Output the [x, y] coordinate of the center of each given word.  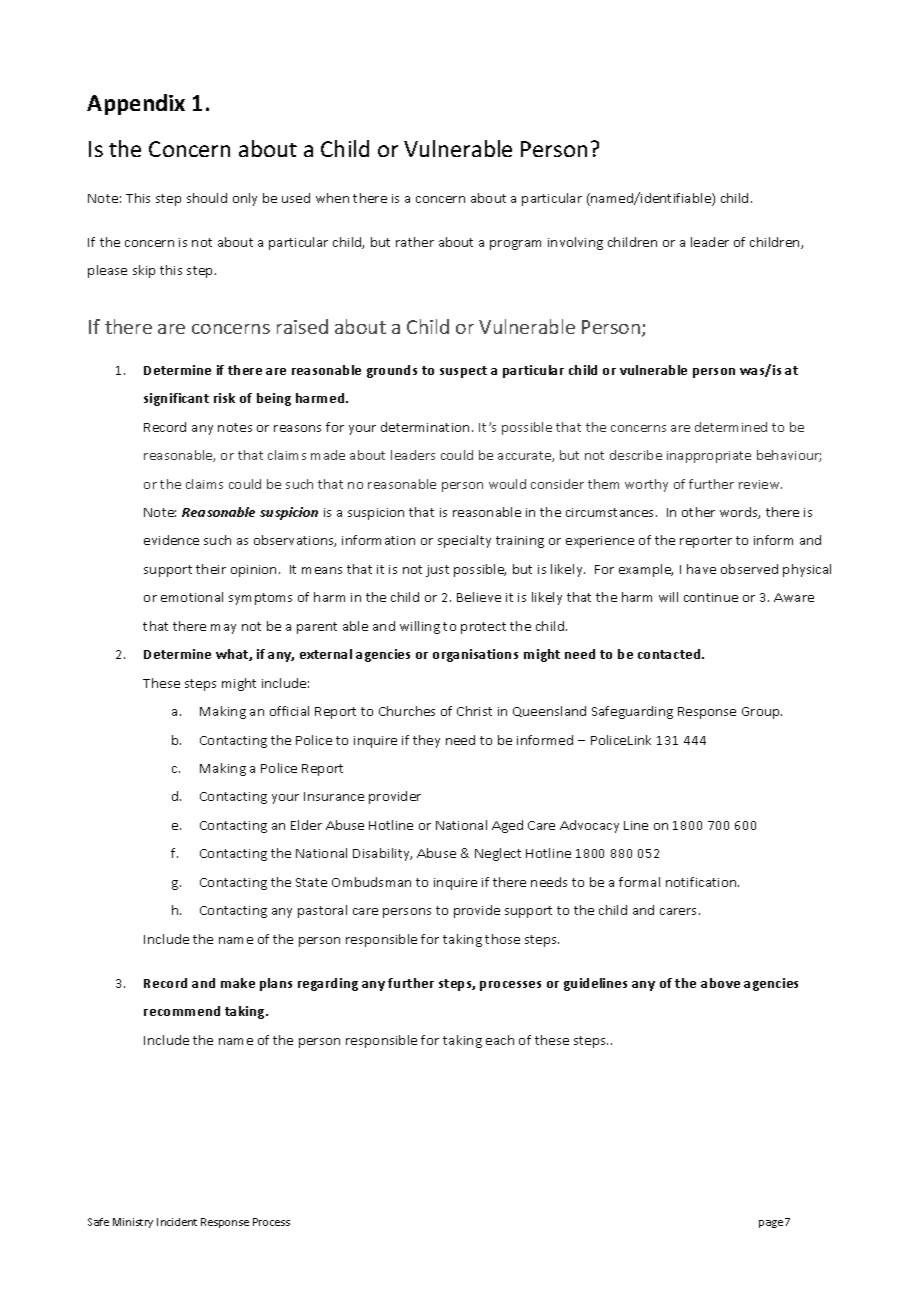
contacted [670, 654]
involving [575, 243]
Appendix [136, 104]
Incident [177, 1222]
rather [415, 242]
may [223, 629]
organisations [475, 655]
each [500, 1040]
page [771, 1224]
